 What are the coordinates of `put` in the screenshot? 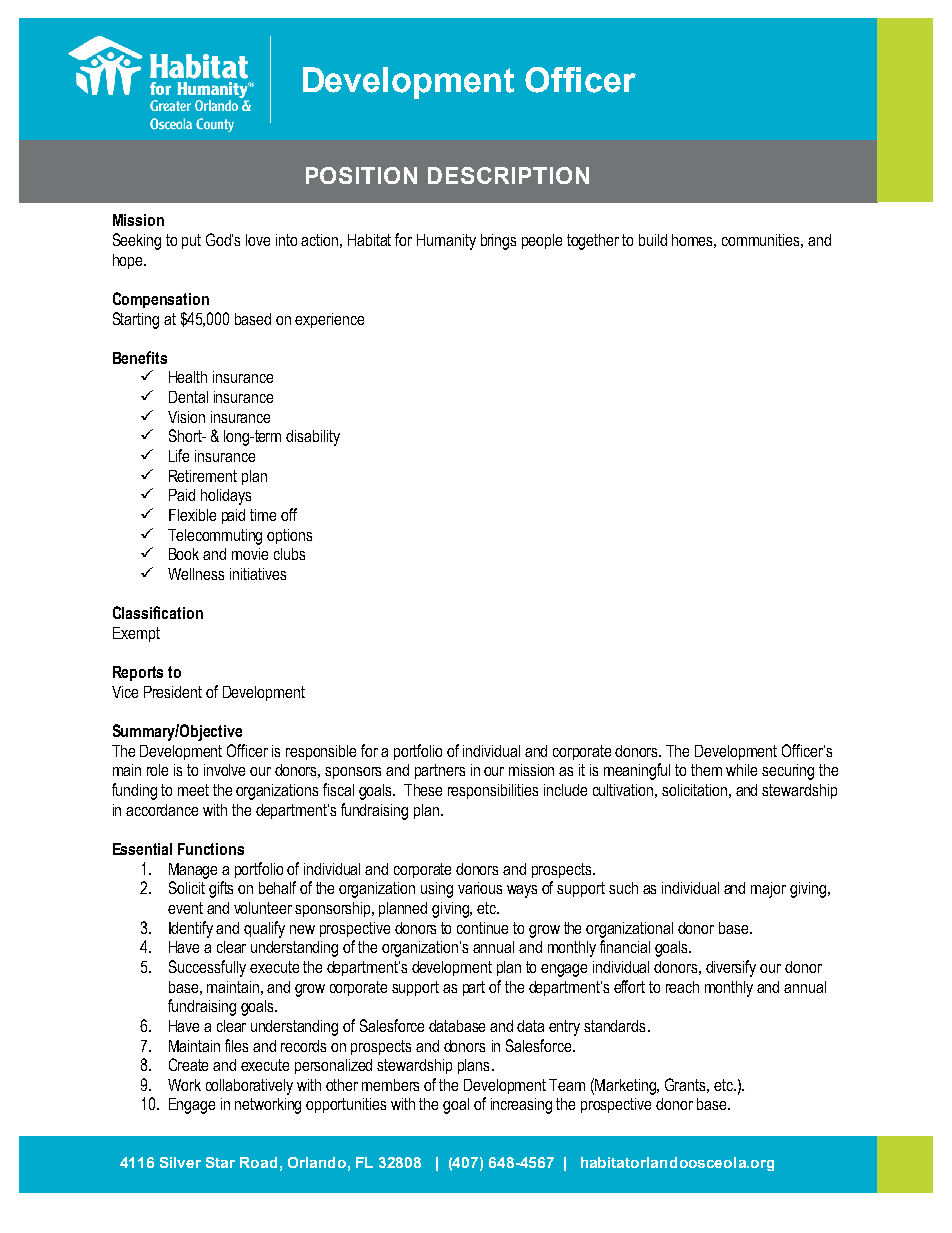 It's located at (191, 241).
